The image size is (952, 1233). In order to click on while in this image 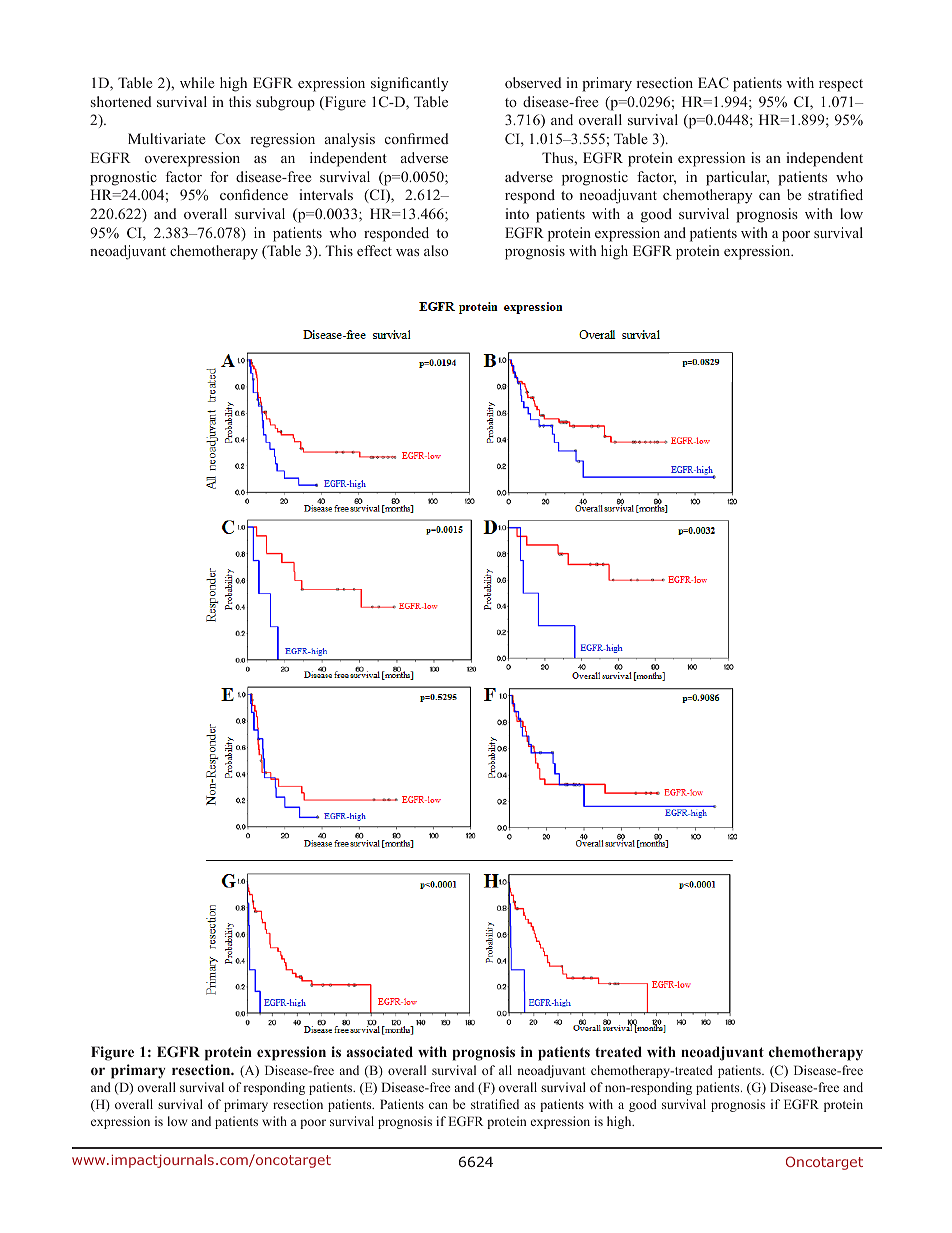, I will do `click(197, 82)`.
